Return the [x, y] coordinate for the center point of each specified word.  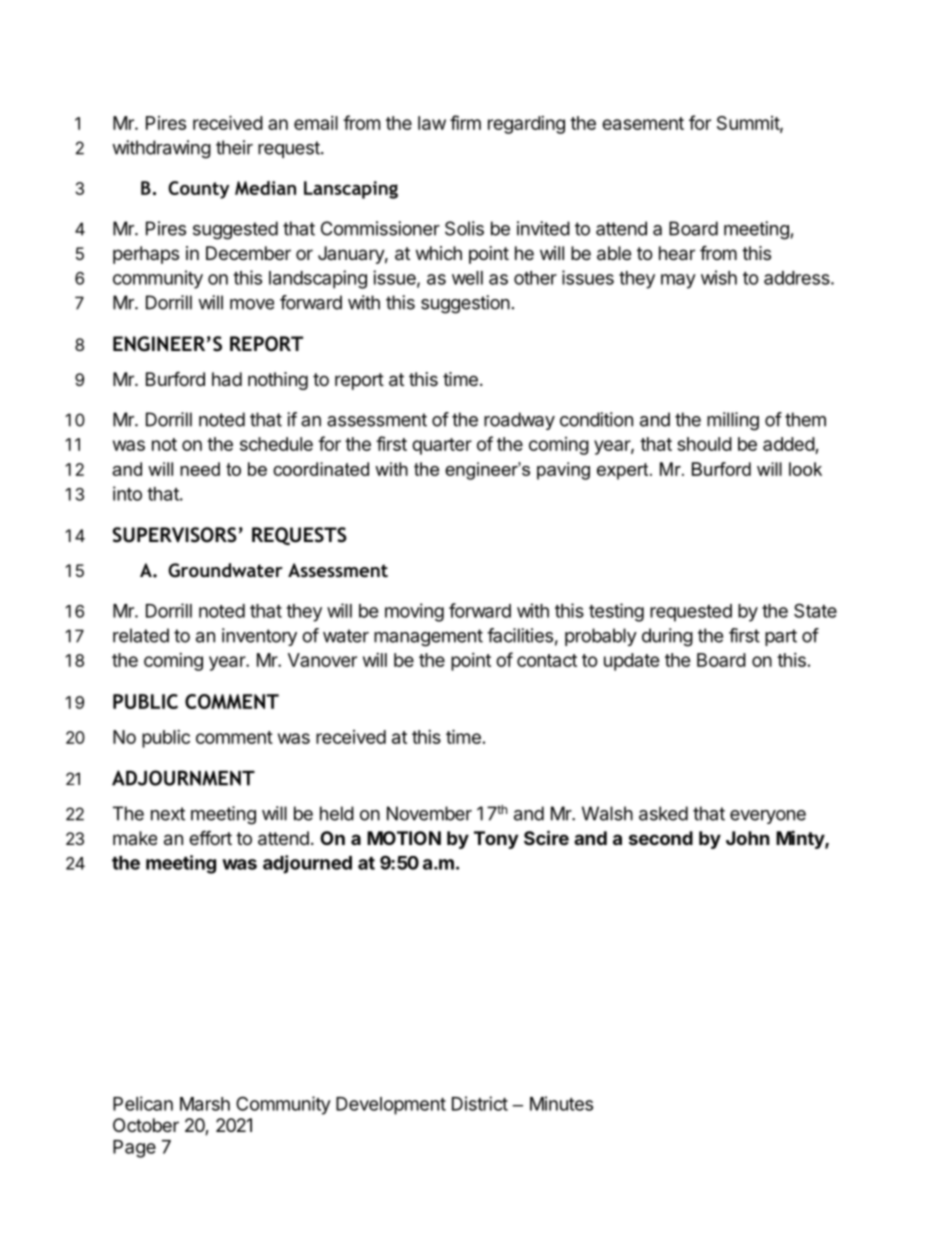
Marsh [205, 1104]
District [480, 1103]
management [428, 638]
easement [643, 123]
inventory [259, 637]
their [234, 147]
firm [465, 122]
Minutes [561, 1103]
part [781, 637]
